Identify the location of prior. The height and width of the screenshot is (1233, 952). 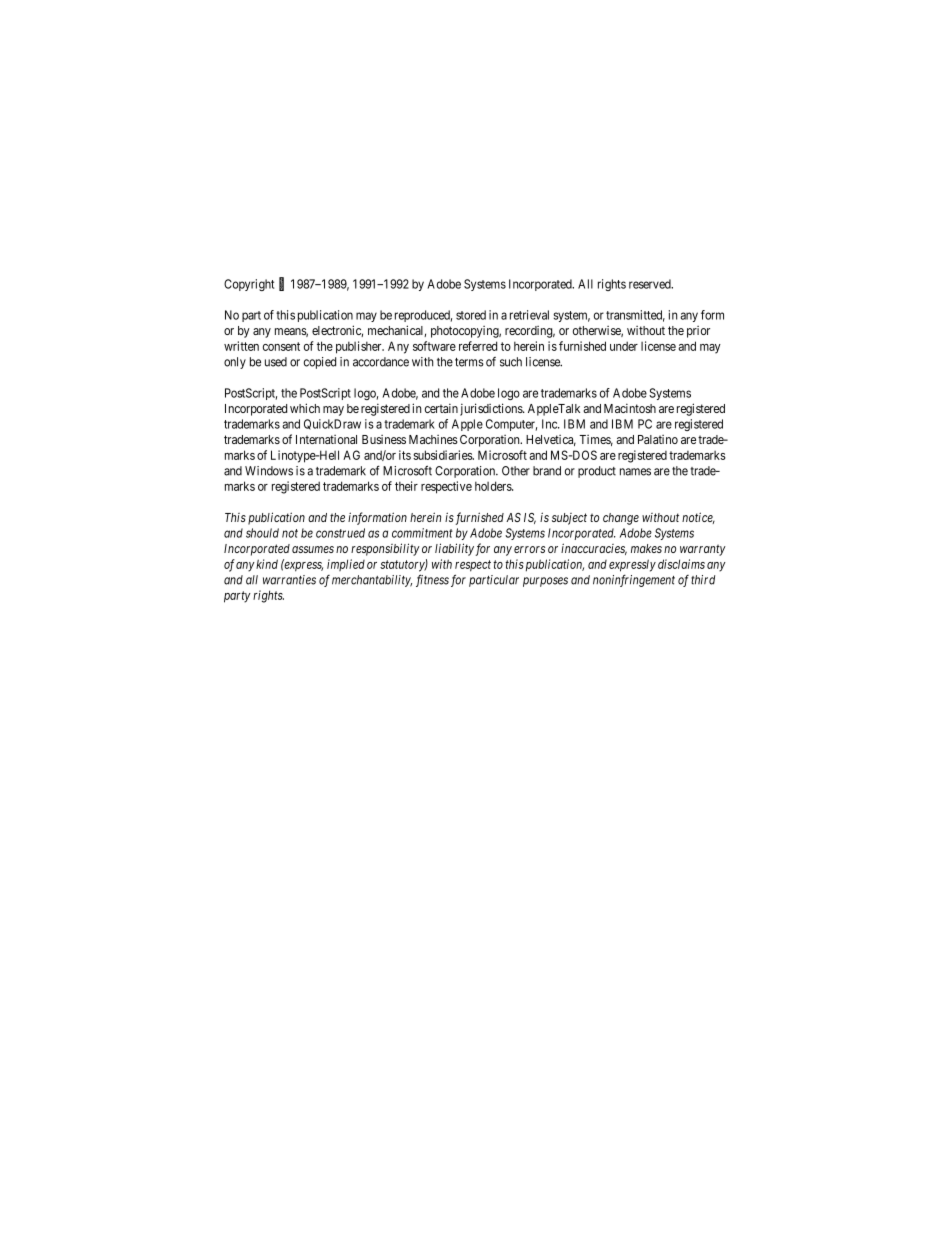
(698, 332).
